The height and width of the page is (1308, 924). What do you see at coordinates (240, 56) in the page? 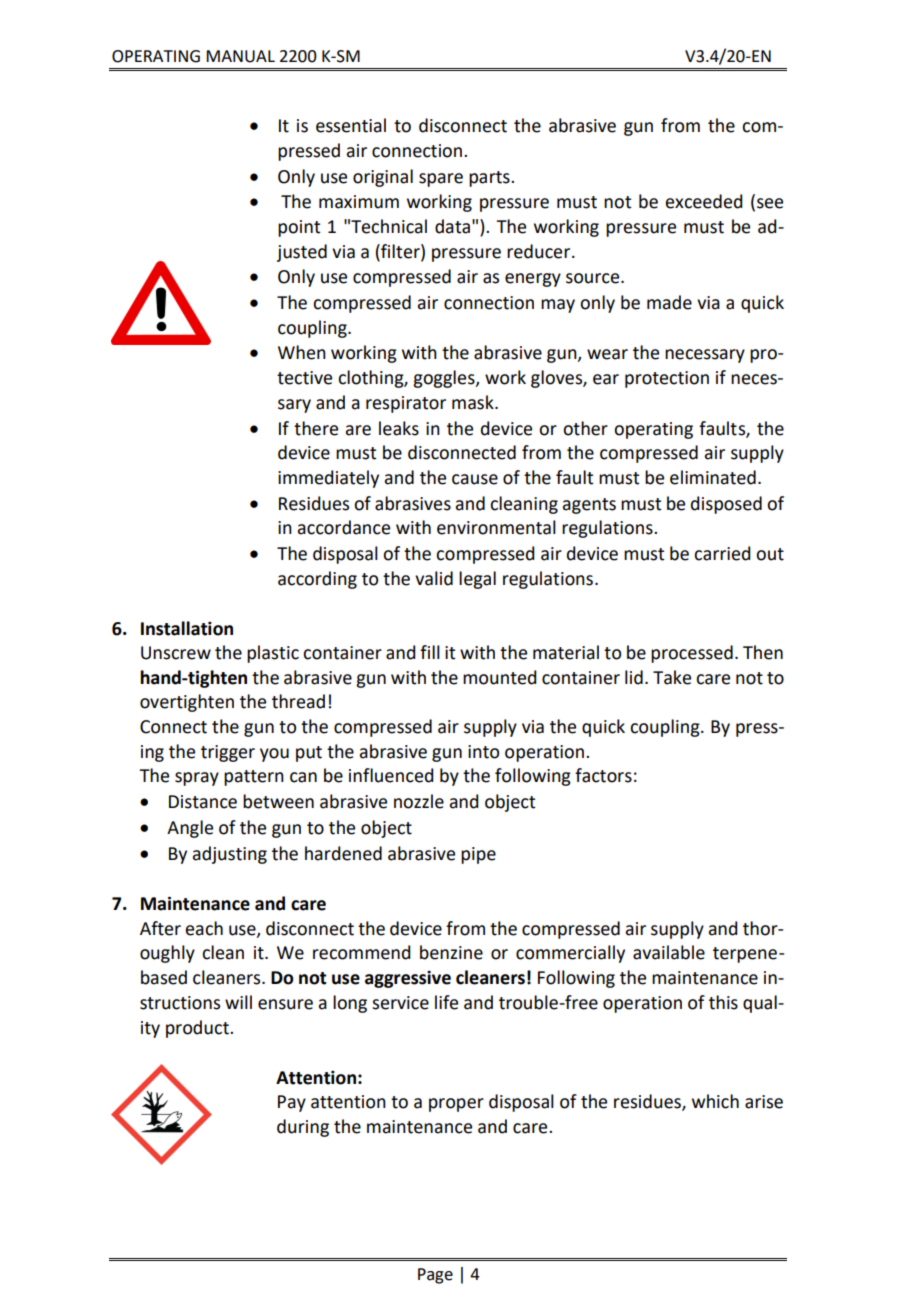
I see `MANUAL` at bounding box center [240, 56].
